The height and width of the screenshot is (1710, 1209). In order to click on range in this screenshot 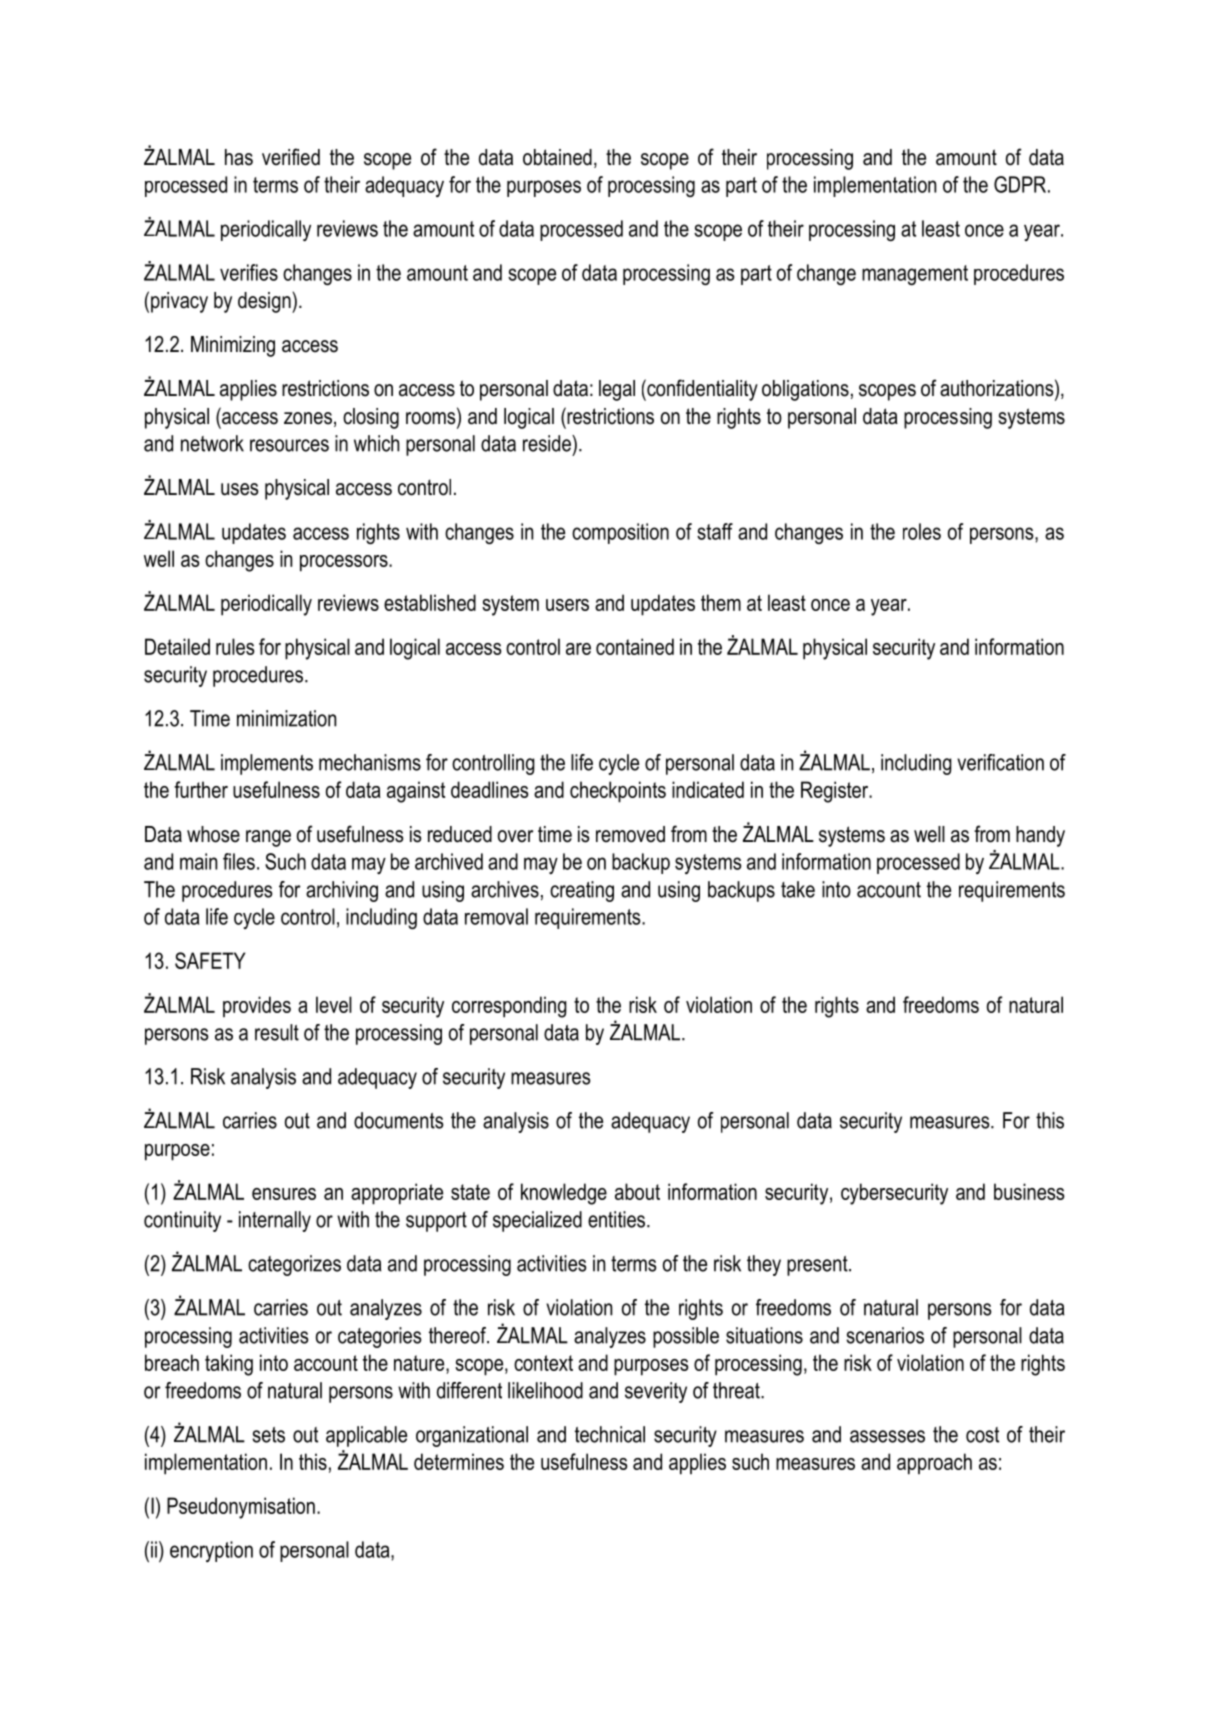, I will do `click(268, 838)`.
